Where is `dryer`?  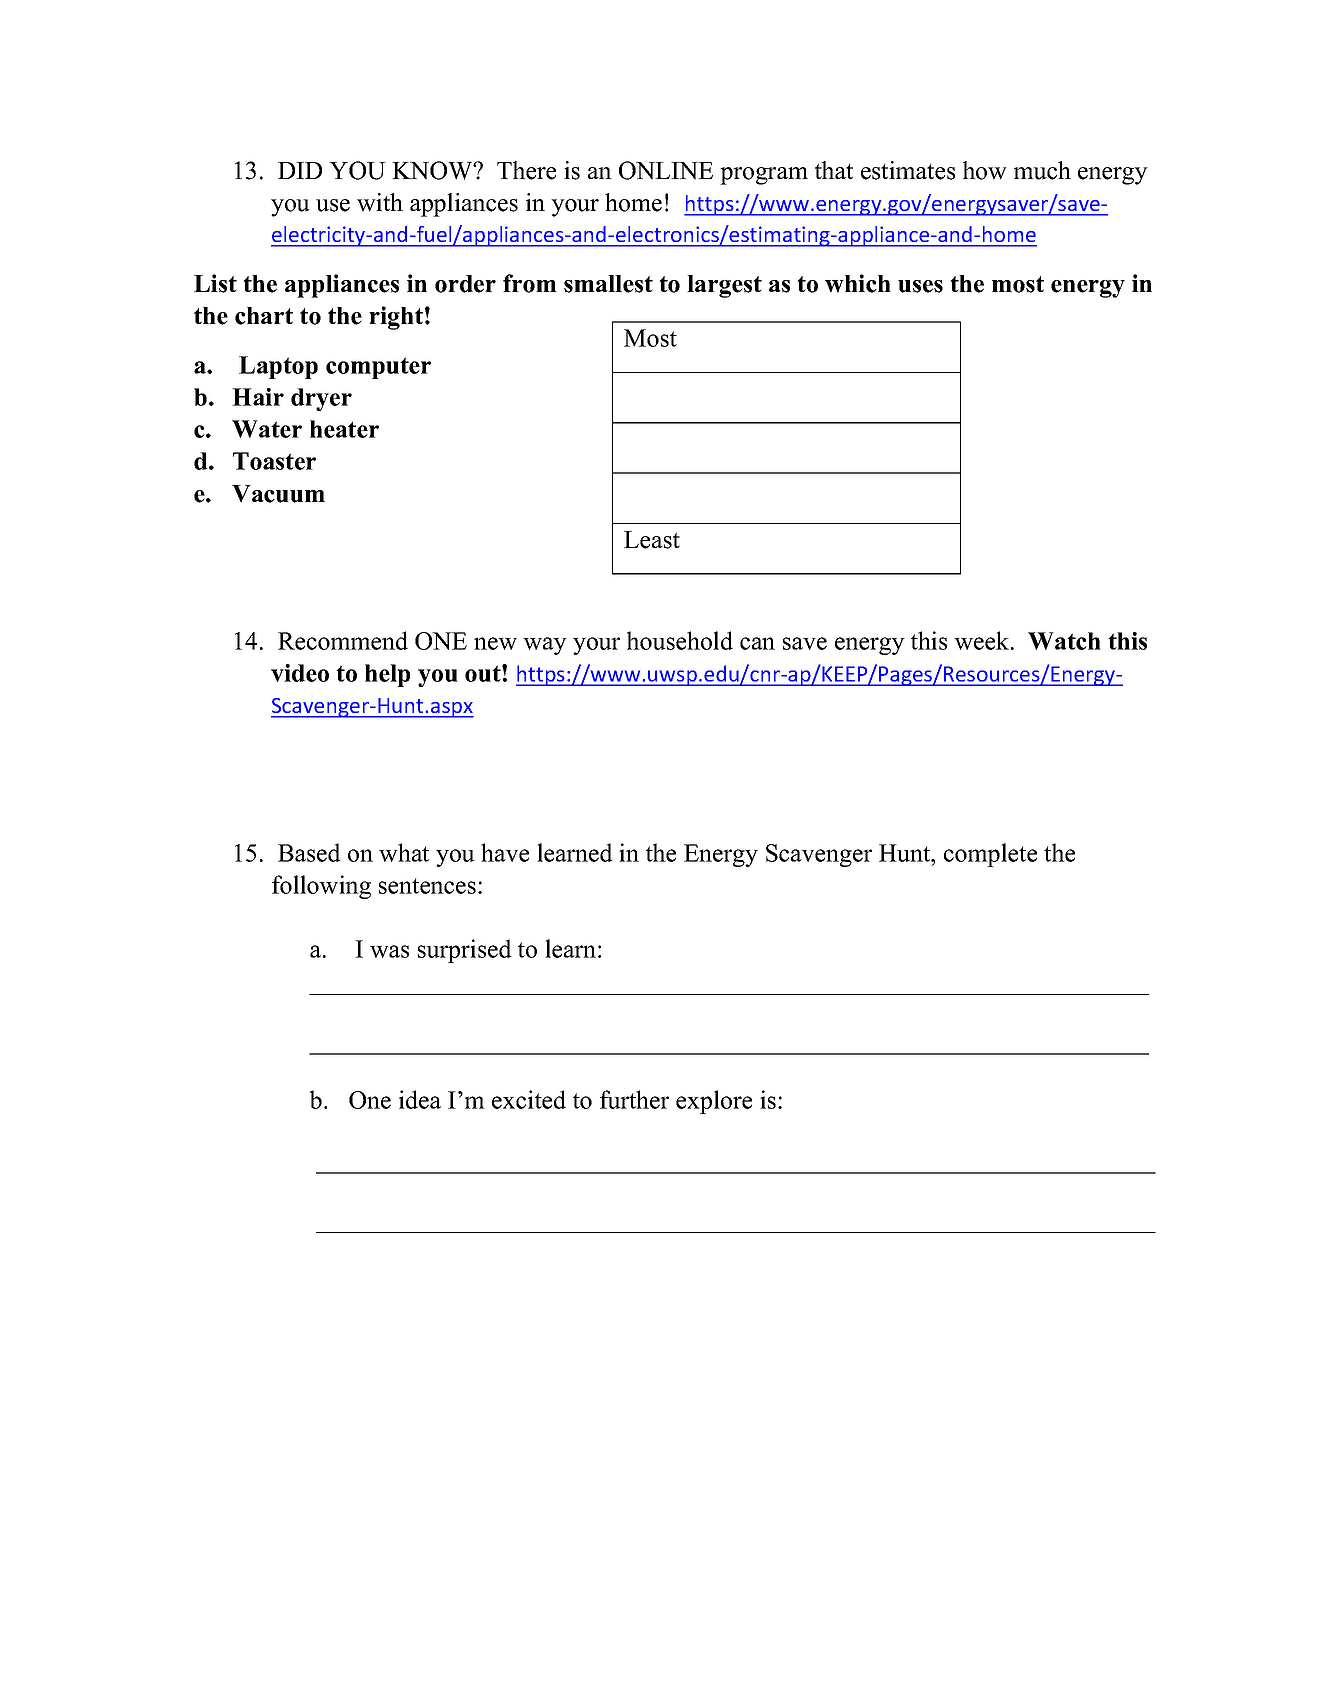 dryer is located at coordinates (321, 399).
